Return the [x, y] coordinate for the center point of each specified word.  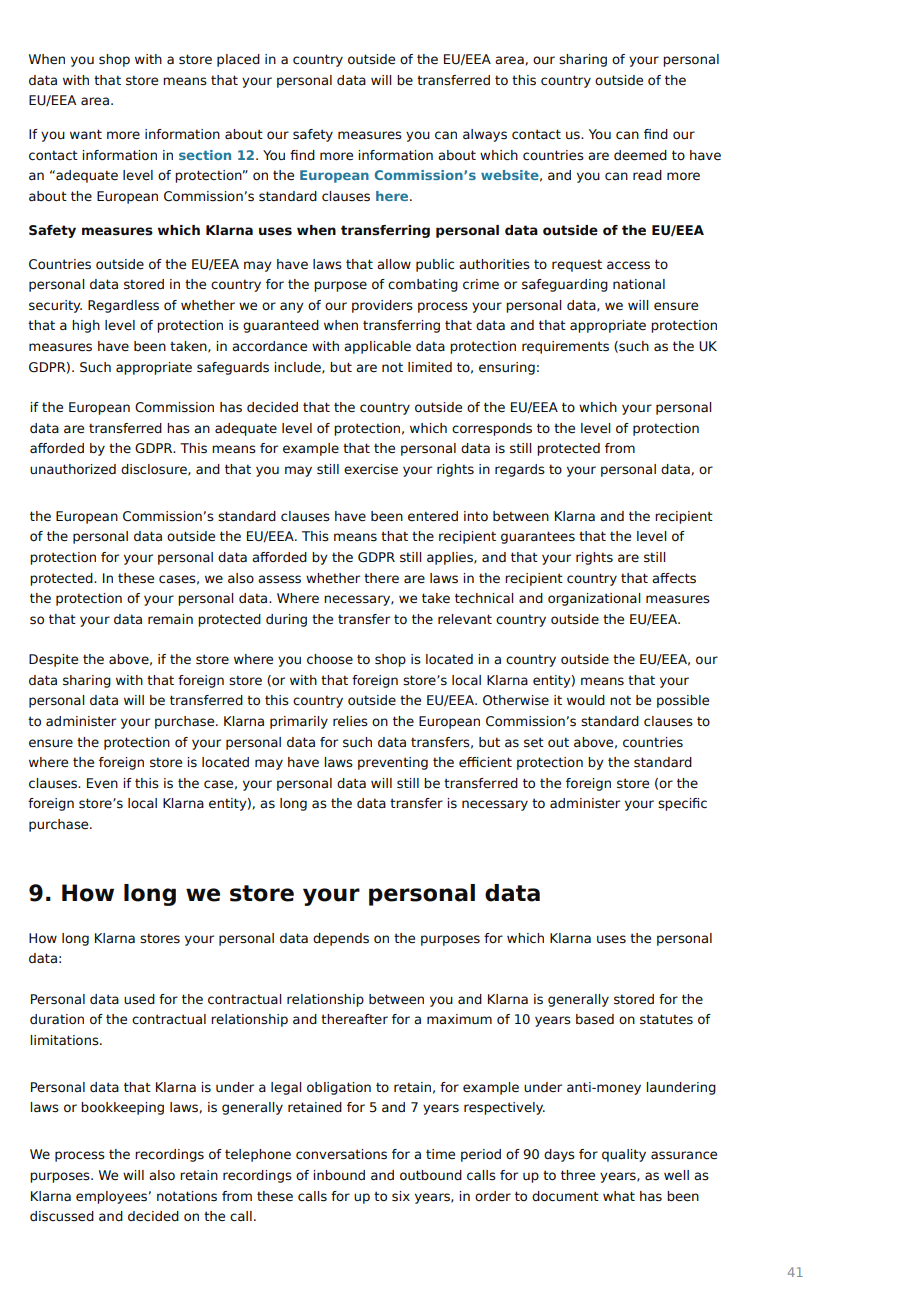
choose [330, 659]
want [86, 134]
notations [187, 1196]
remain [170, 619]
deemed [640, 155]
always [485, 135]
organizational [594, 599]
